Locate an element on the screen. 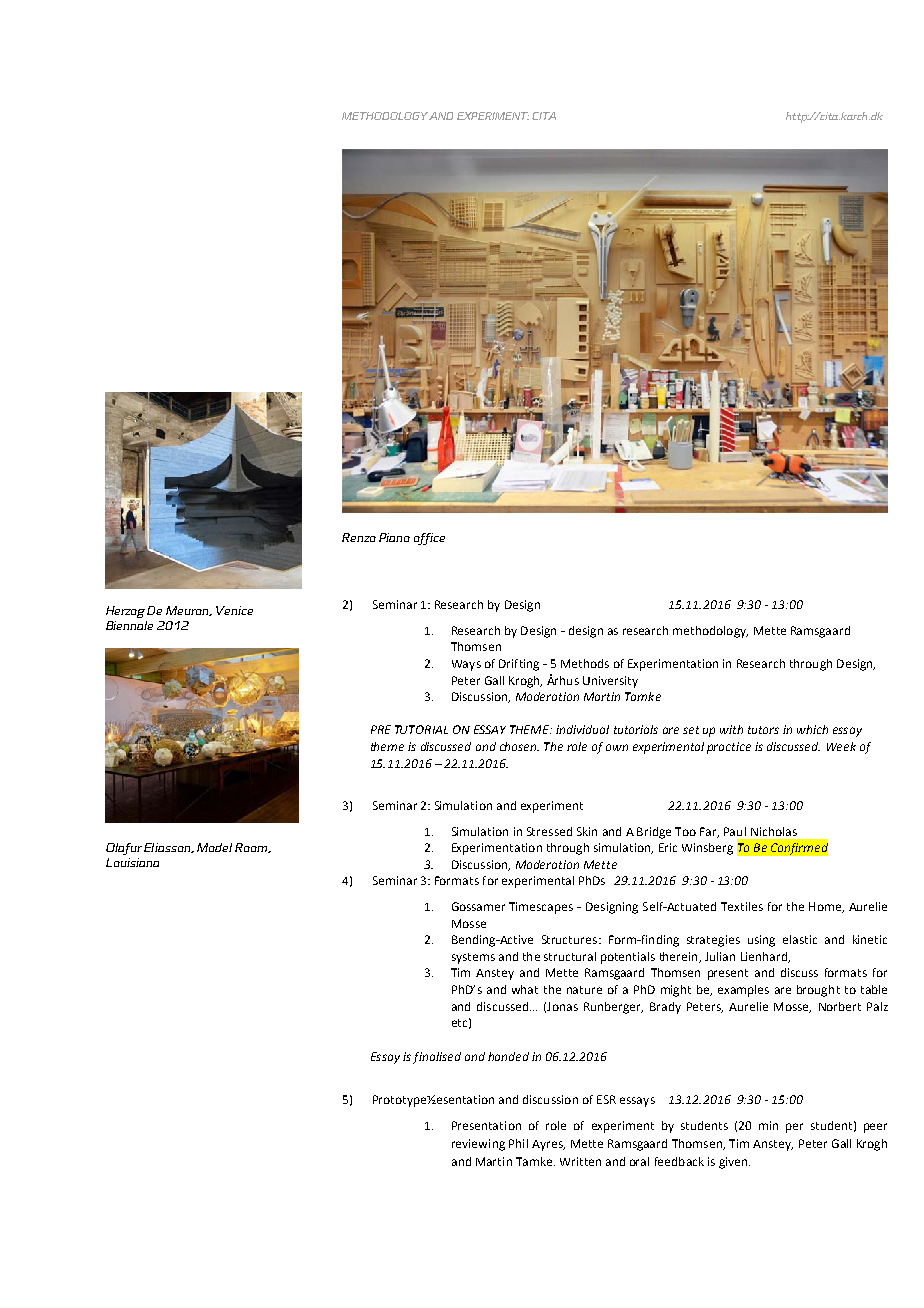 The image size is (924, 1308). Louisiana is located at coordinates (132, 862).
